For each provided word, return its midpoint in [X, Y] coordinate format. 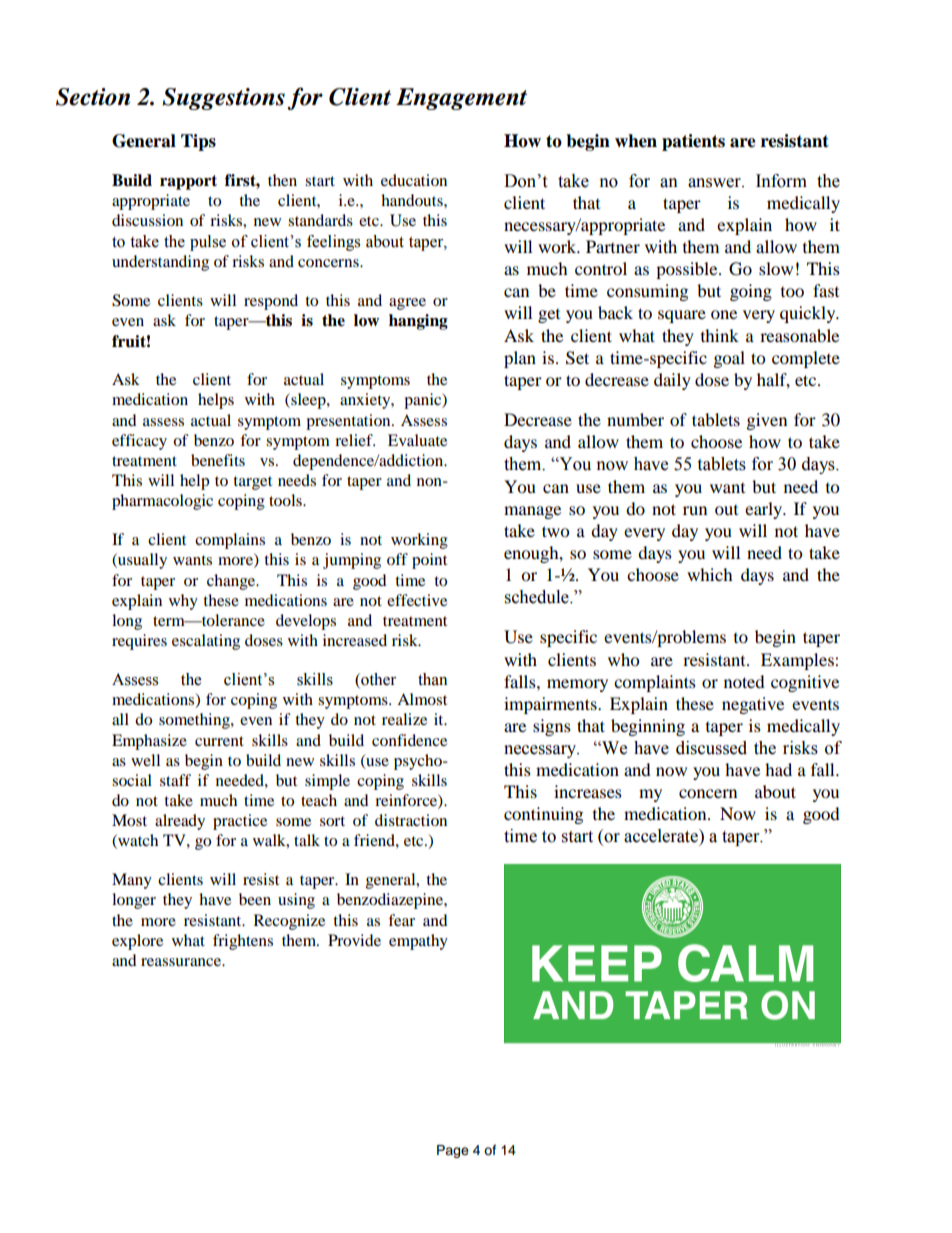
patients [693, 142]
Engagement [461, 99]
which [710, 574]
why [183, 602]
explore [137, 942]
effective [417, 600]
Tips [198, 142]
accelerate [662, 836]
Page [453, 1151]
